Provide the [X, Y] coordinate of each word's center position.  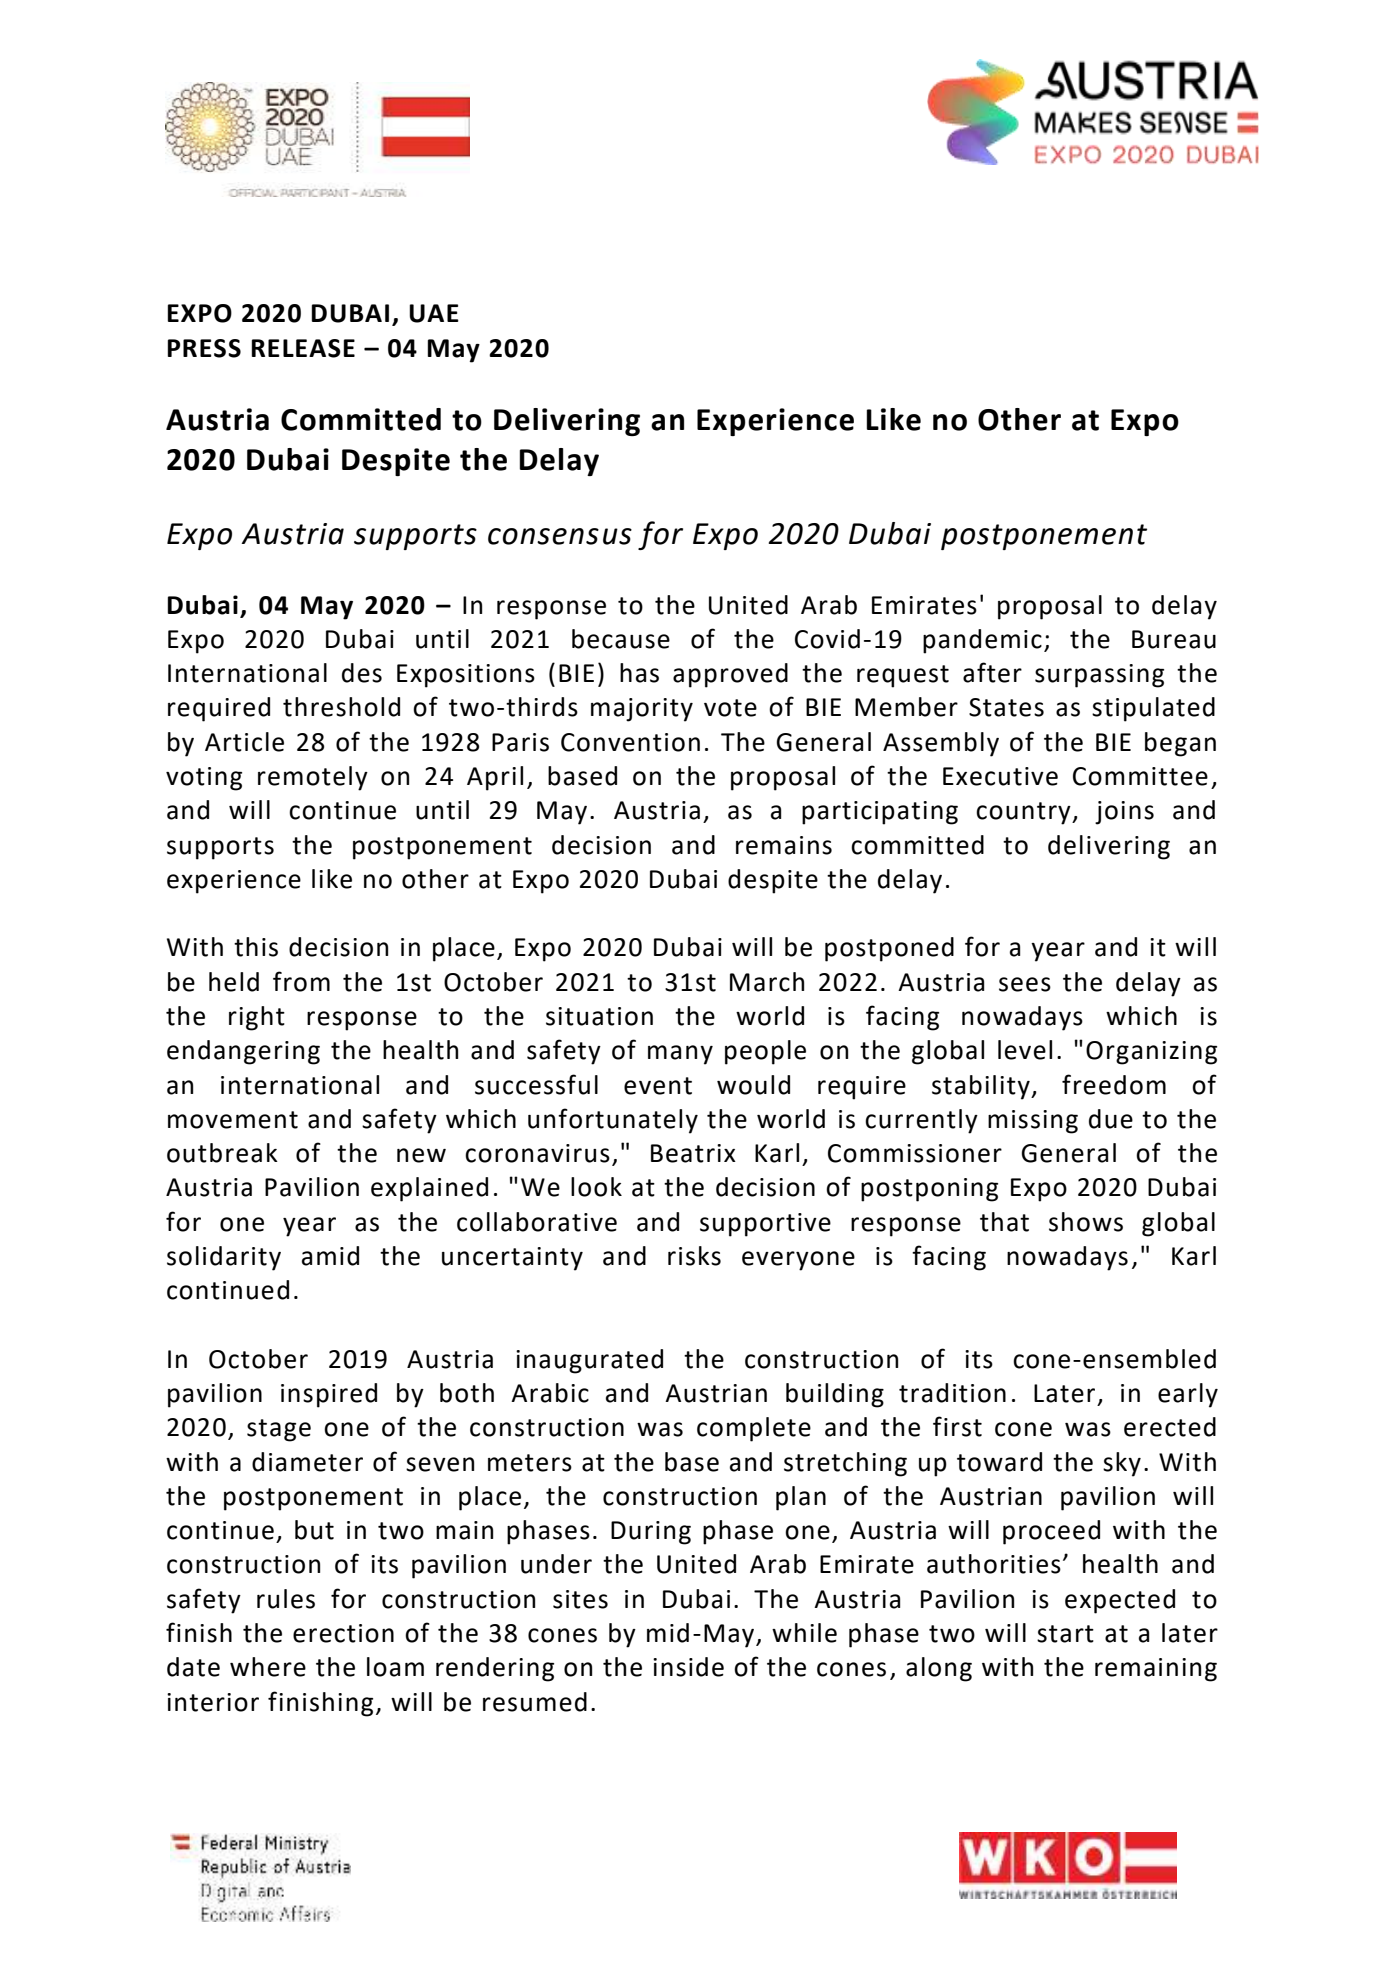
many [680, 1055]
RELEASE [303, 348]
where [268, 1667]
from [301, 981]
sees [1025, 984]
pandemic [982, 641]
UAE [434, 313]
